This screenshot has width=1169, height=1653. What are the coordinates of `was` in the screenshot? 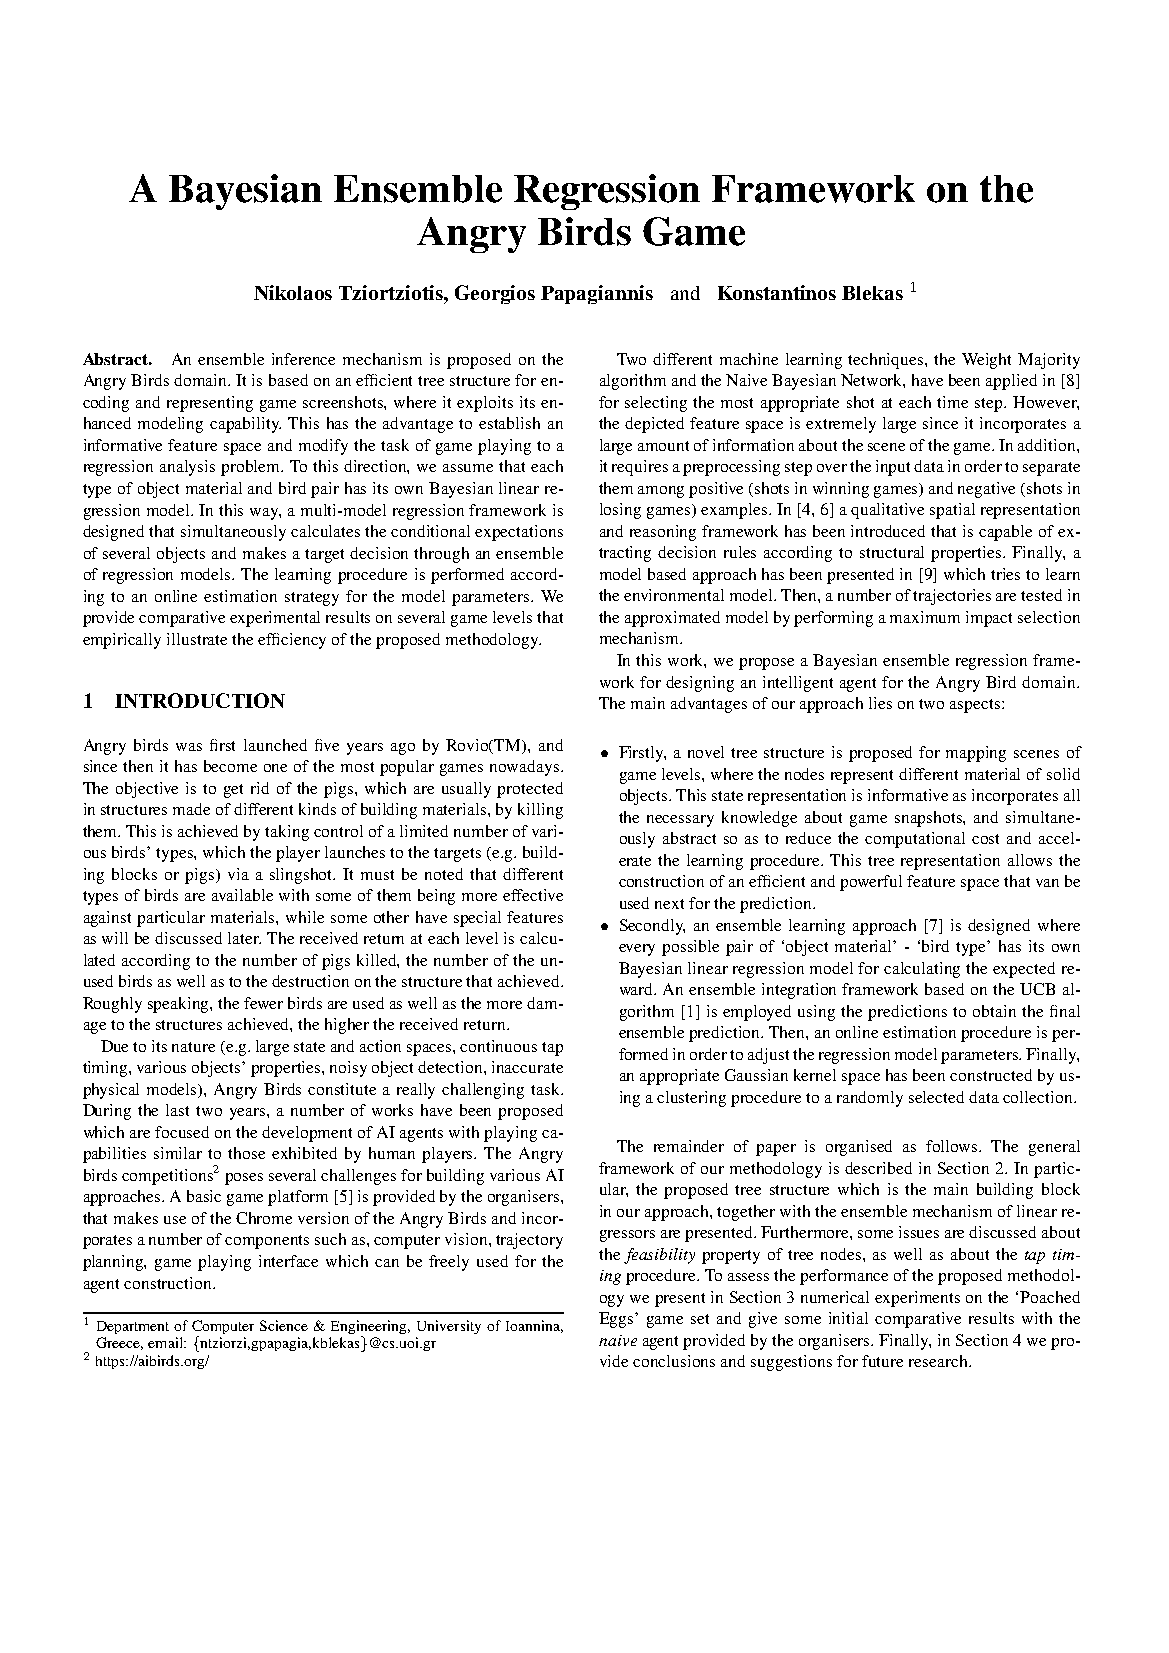 It's located at (189, 747).
